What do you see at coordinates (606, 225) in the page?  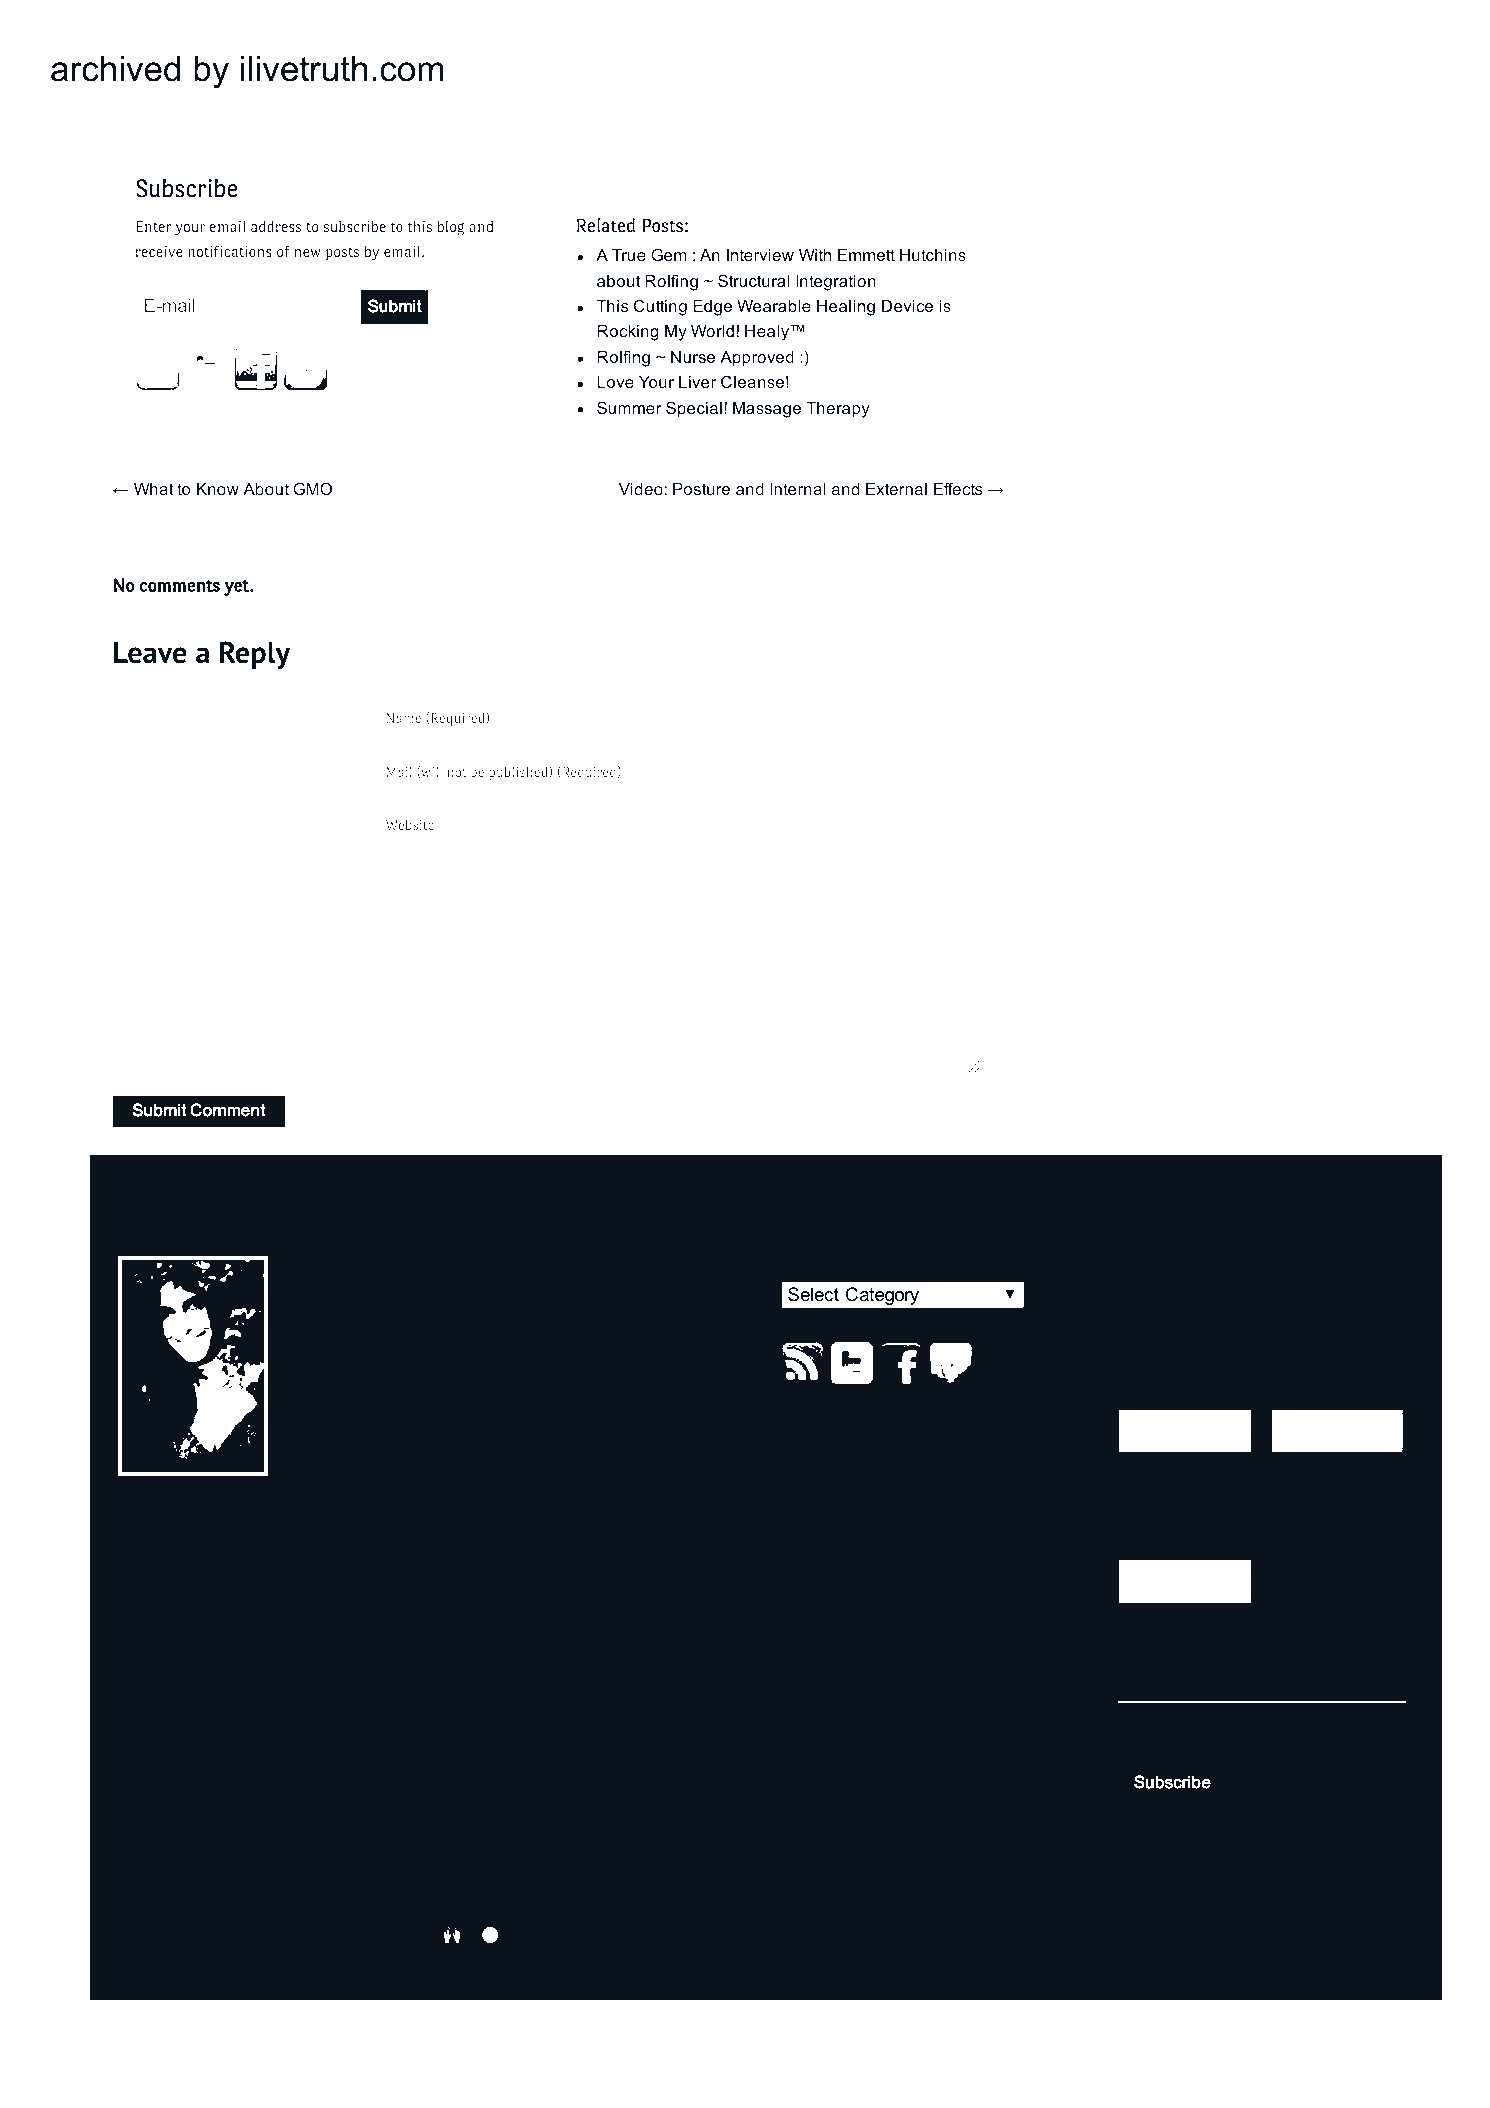 I see `Related` at bounding box center [606, 225].
